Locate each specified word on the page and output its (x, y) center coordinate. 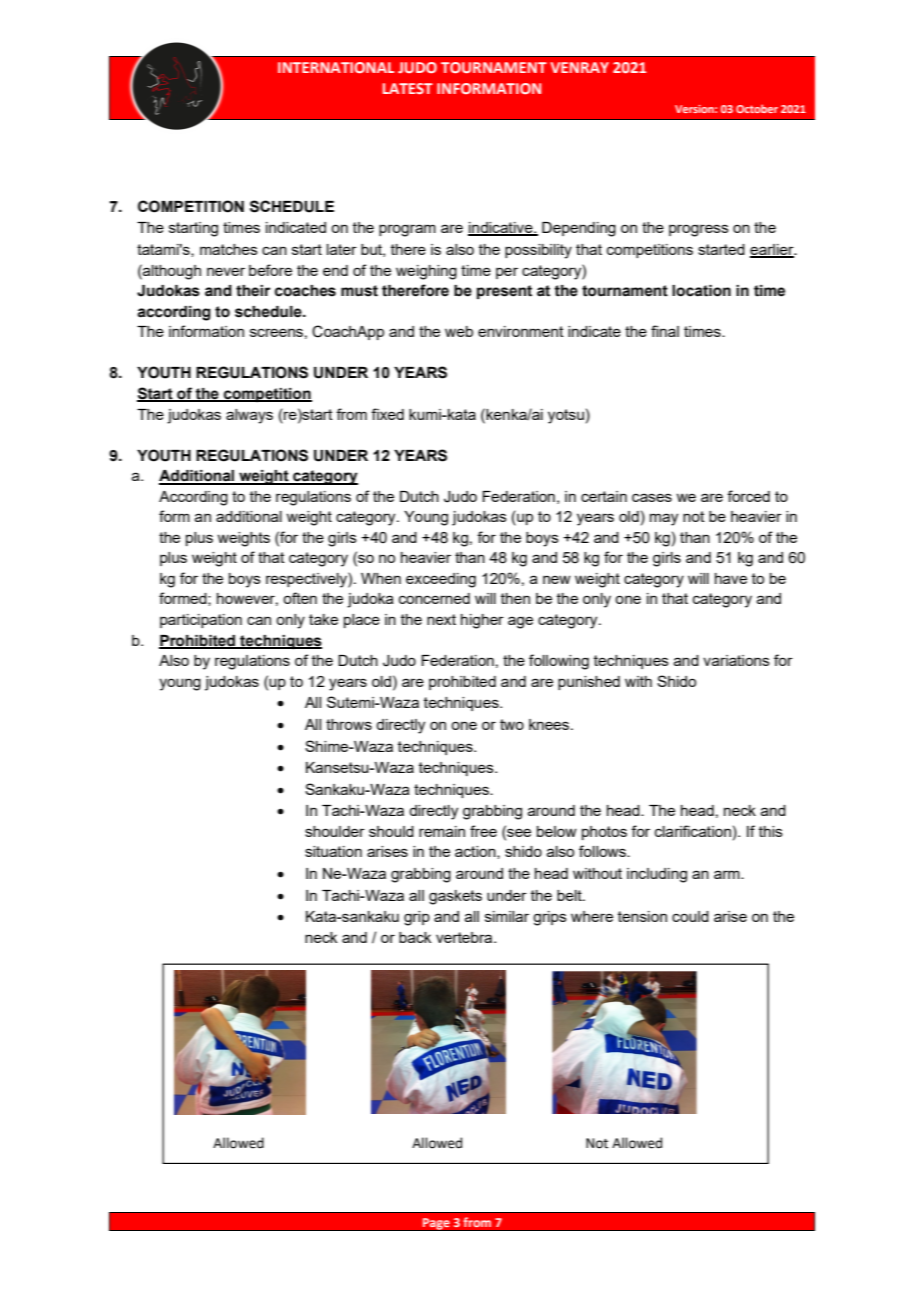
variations (736, 660)
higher (482, 621)
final (665, 331)
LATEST (408, 88)
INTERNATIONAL (336, 67)
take (323, 619)
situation (333, 851)
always (249, 416)
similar (507, 916)
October (757, 108)
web (459, 331)
